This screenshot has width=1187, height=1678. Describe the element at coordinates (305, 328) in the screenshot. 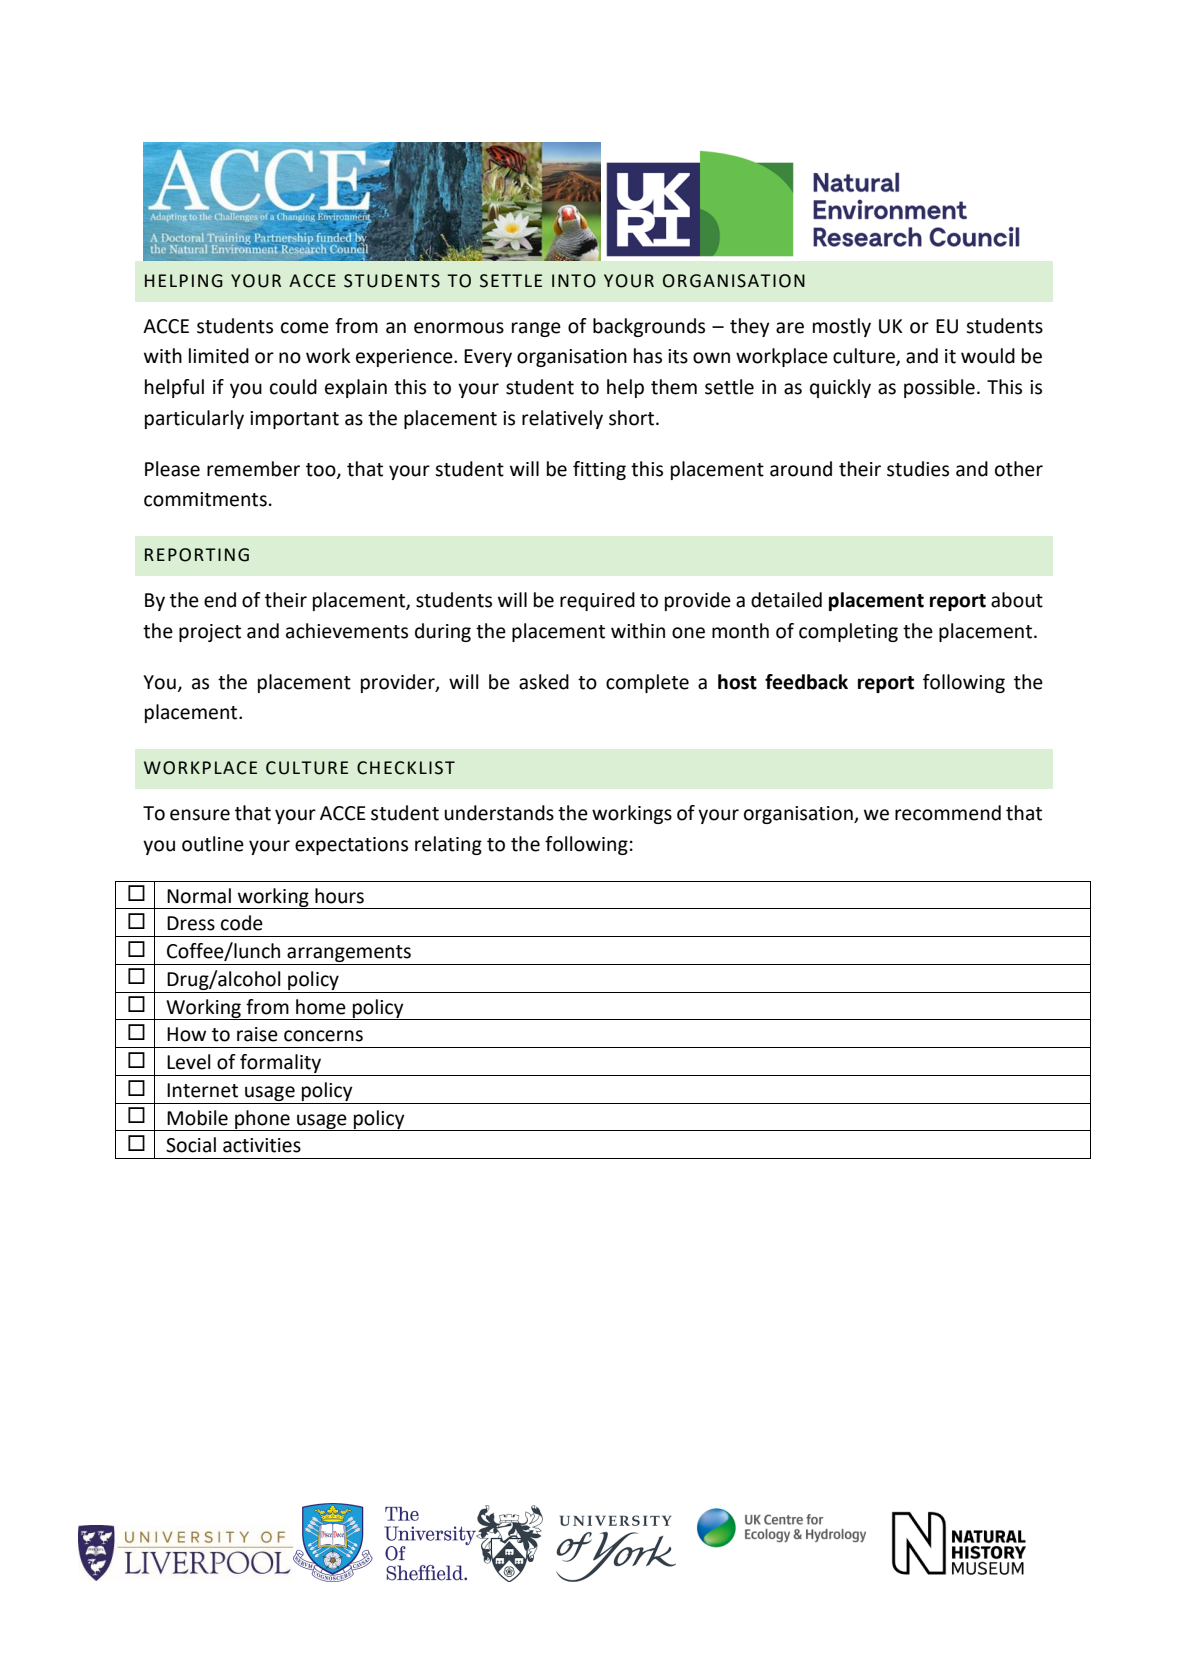

I see `come` at that location.
